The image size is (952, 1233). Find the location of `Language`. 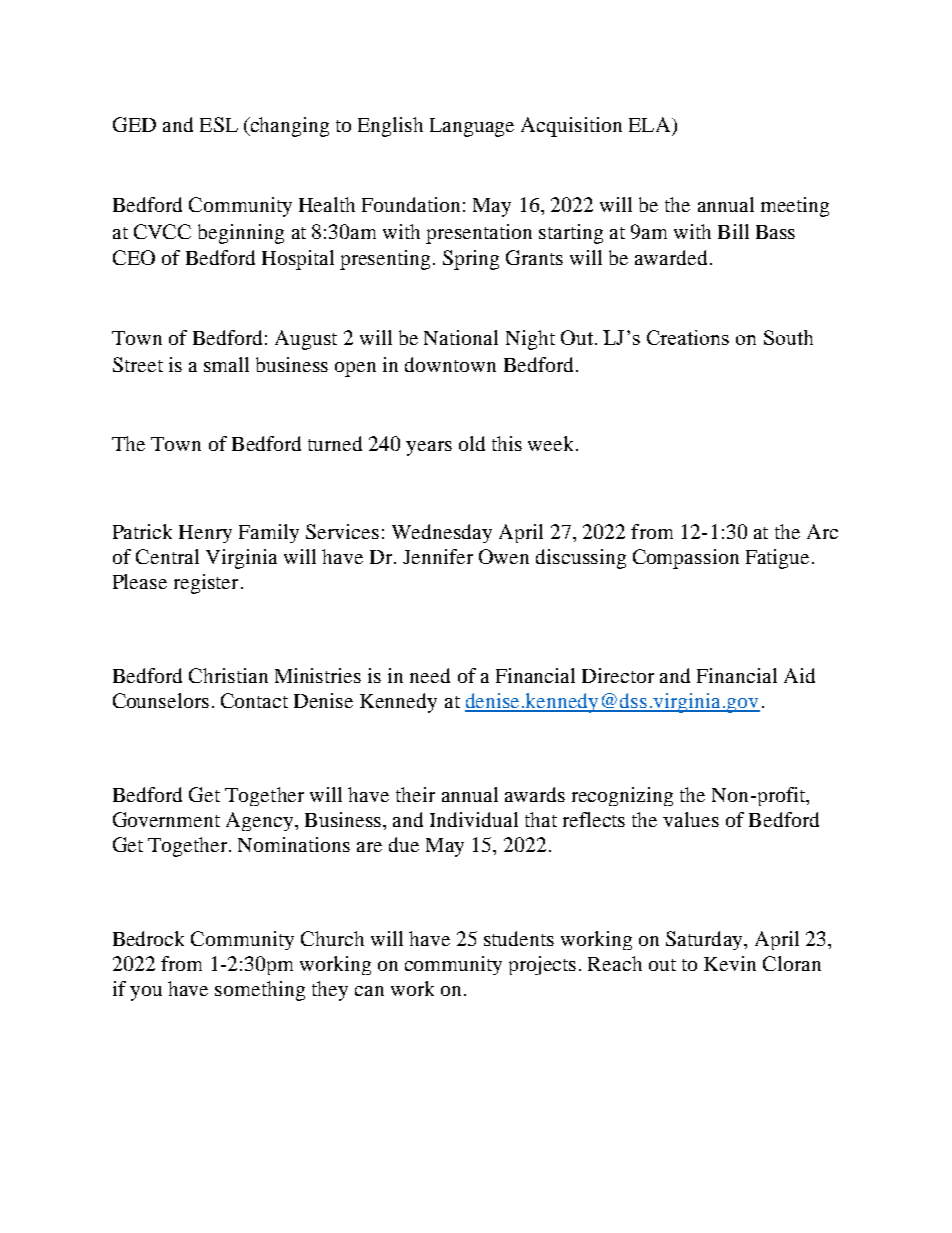

Language is located at coordinates (472, 127).
